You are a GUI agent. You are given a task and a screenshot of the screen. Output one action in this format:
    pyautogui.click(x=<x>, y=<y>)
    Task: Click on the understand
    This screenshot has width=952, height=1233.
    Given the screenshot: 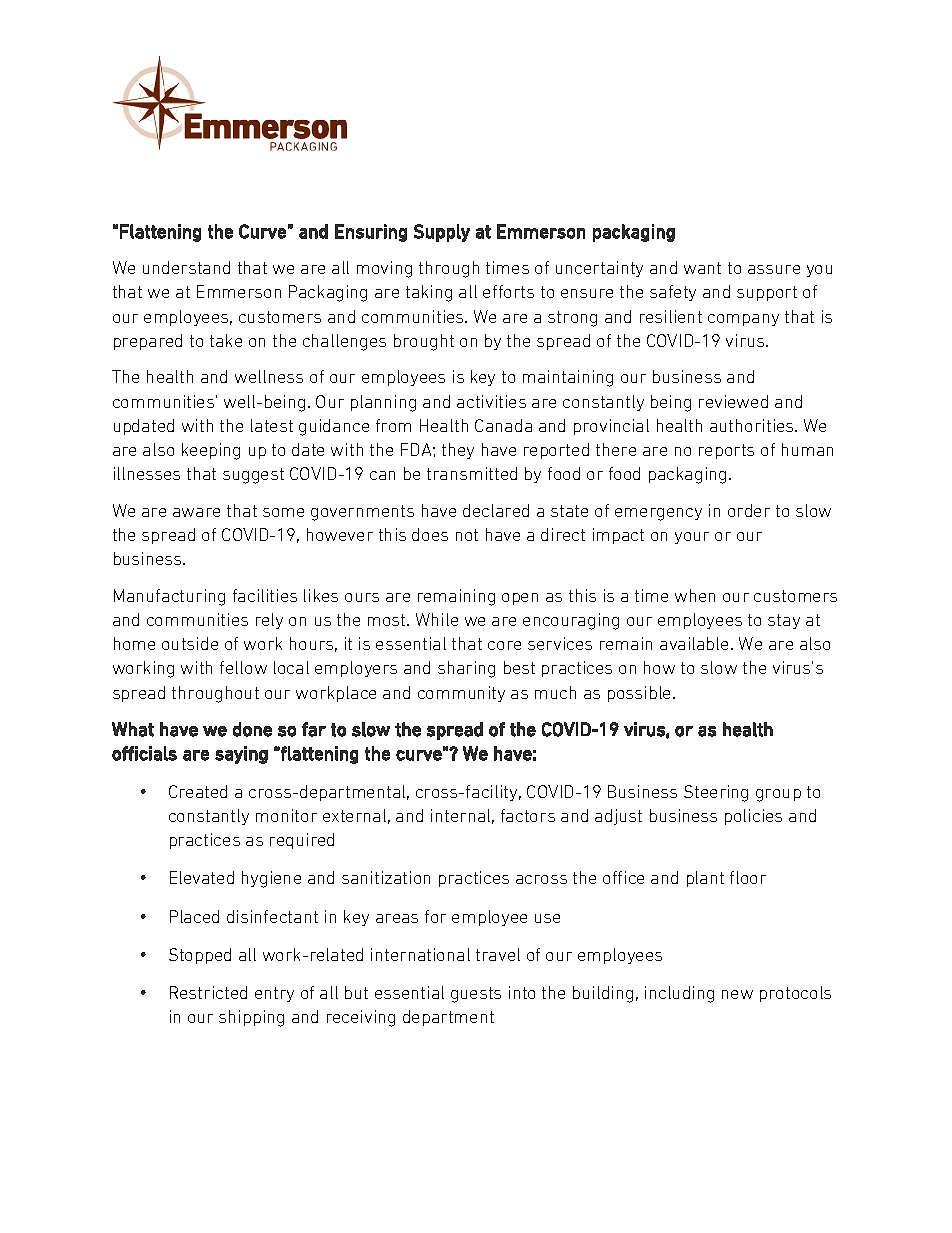 What is the action you would take?
    pyautogui.click(x=186, y=267)
